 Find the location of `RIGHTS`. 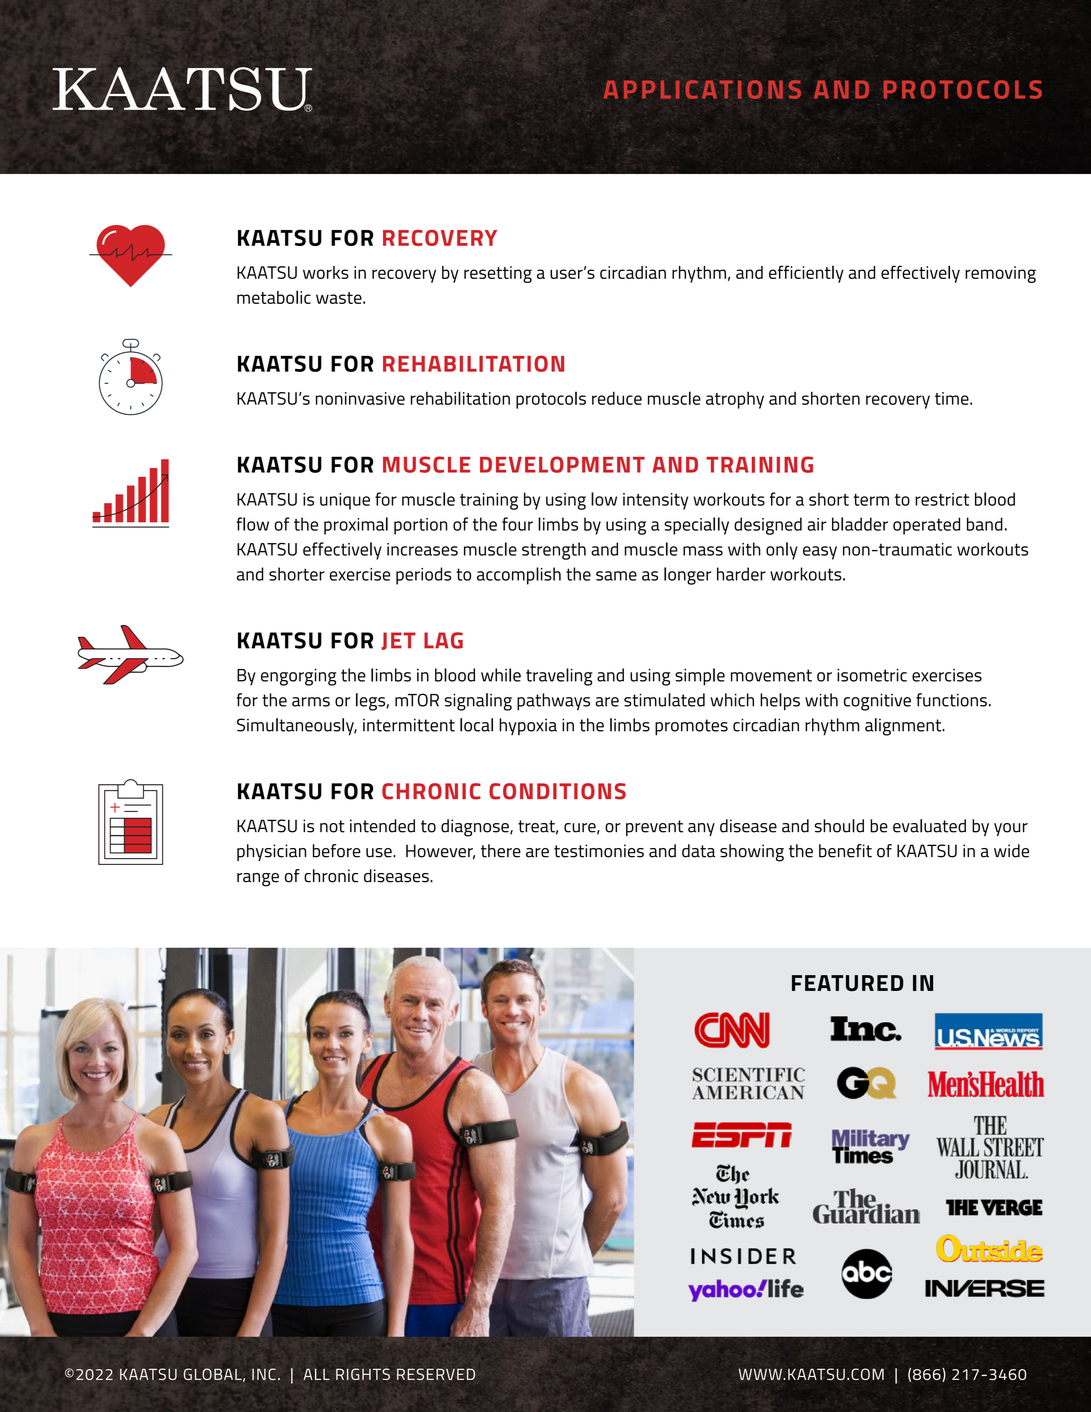

RIGHTS is located at coordinates (363, 1374).
